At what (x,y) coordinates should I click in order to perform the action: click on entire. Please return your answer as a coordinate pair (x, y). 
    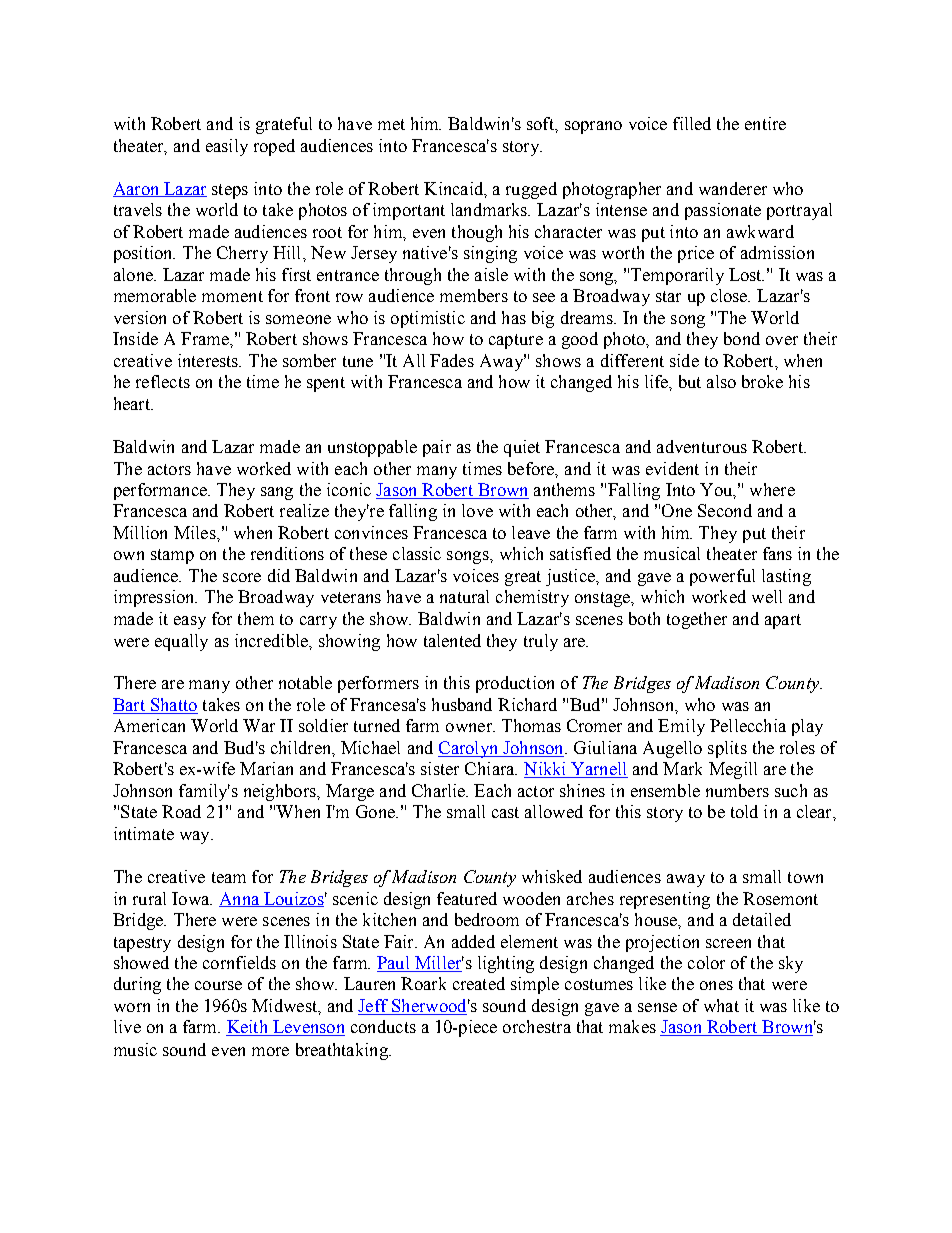
    Looking at the image, I should click on (765, 123).
